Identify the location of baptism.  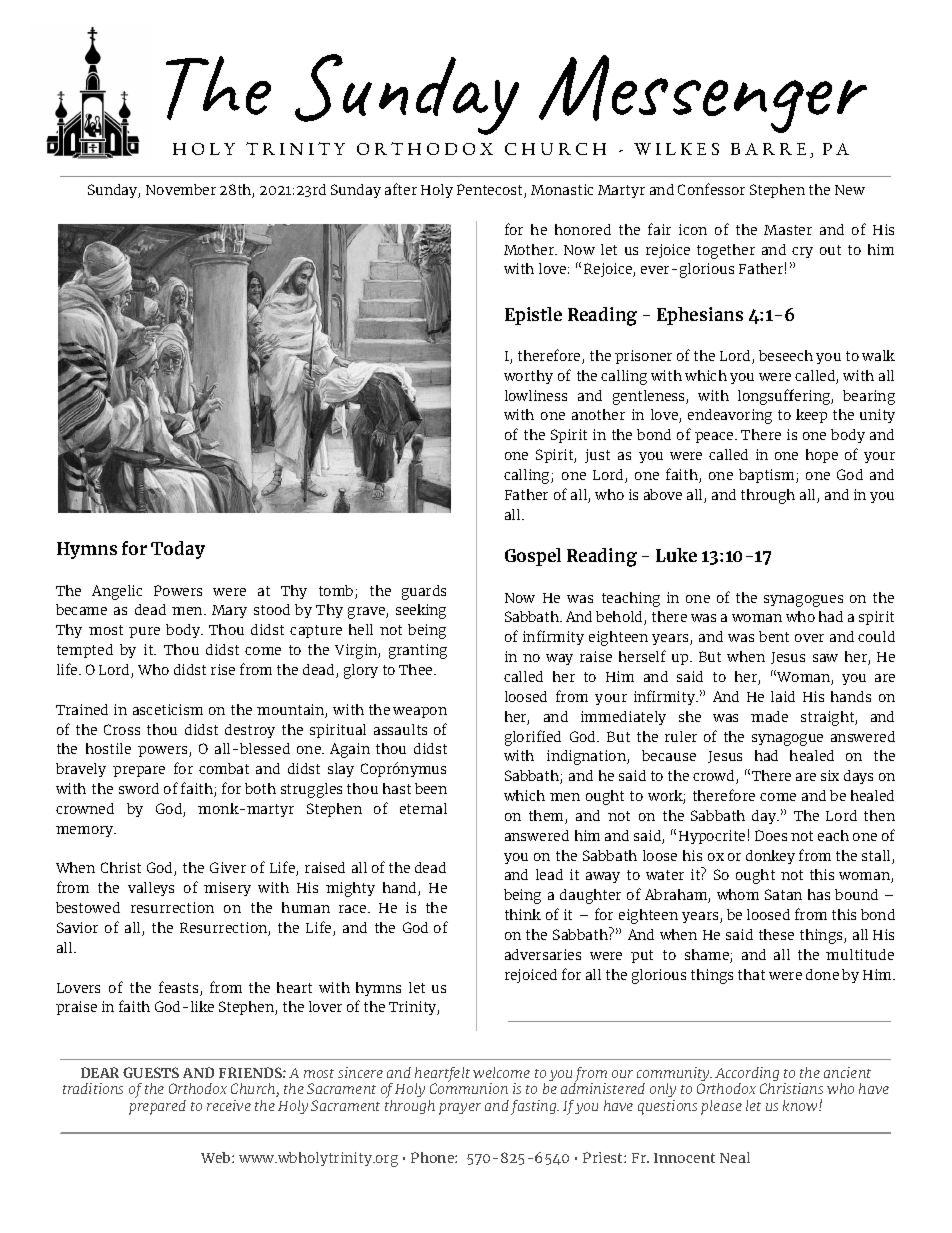
(768, 476).
